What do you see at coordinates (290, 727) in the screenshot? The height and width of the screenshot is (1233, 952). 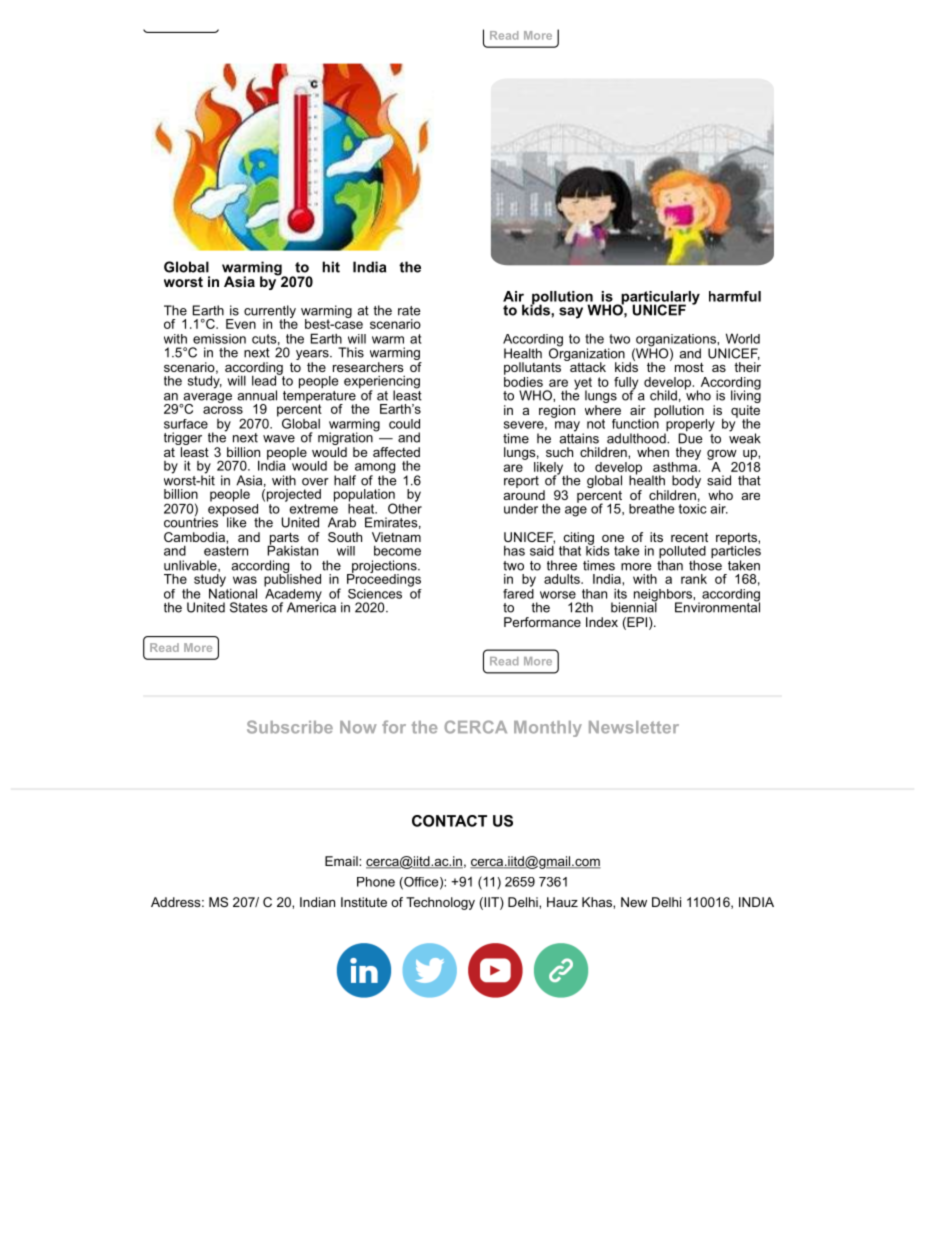 I see `Subscribe` at bounding box center [290, 727].
